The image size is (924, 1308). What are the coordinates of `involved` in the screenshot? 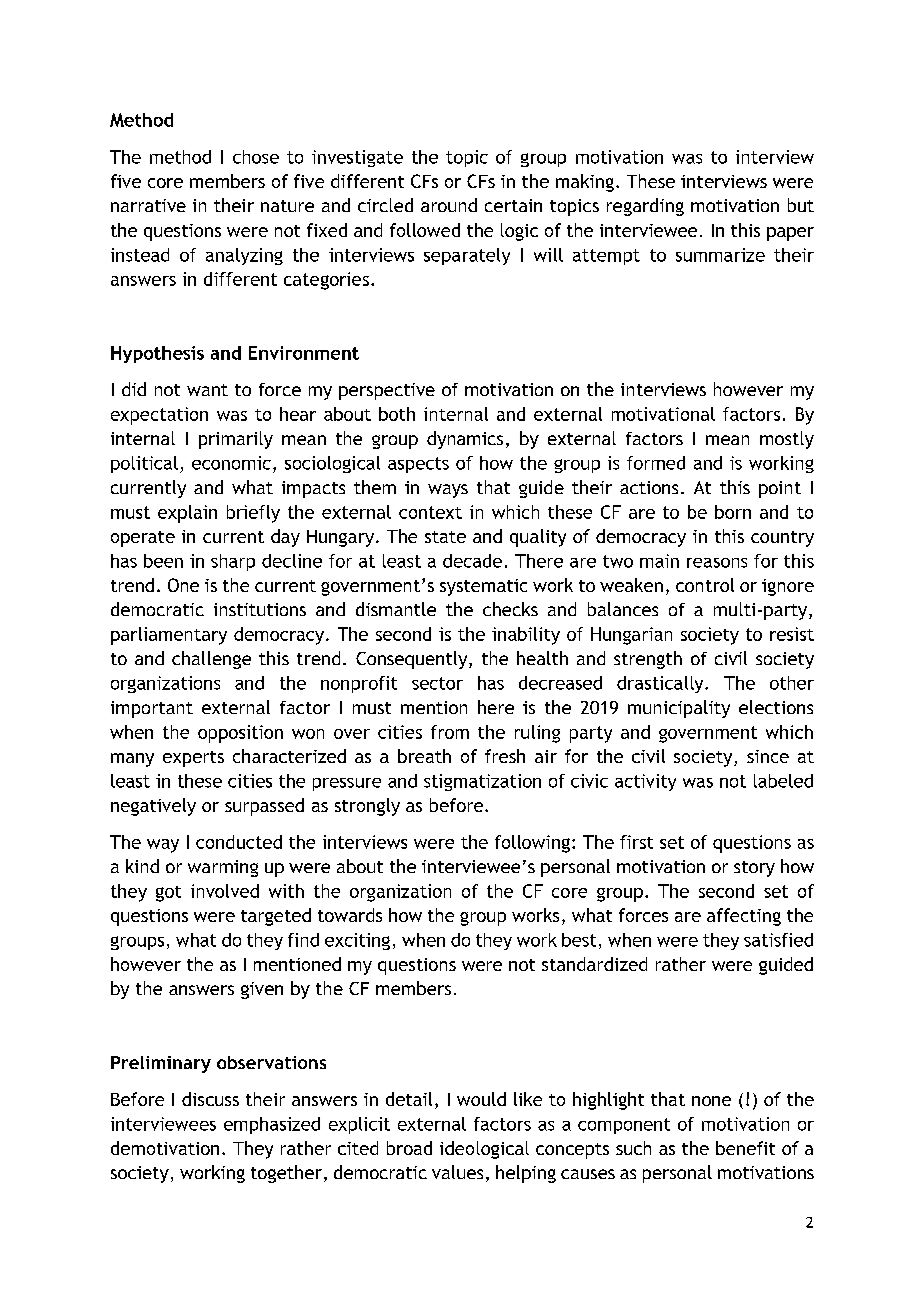 It's located at (225, 891).
